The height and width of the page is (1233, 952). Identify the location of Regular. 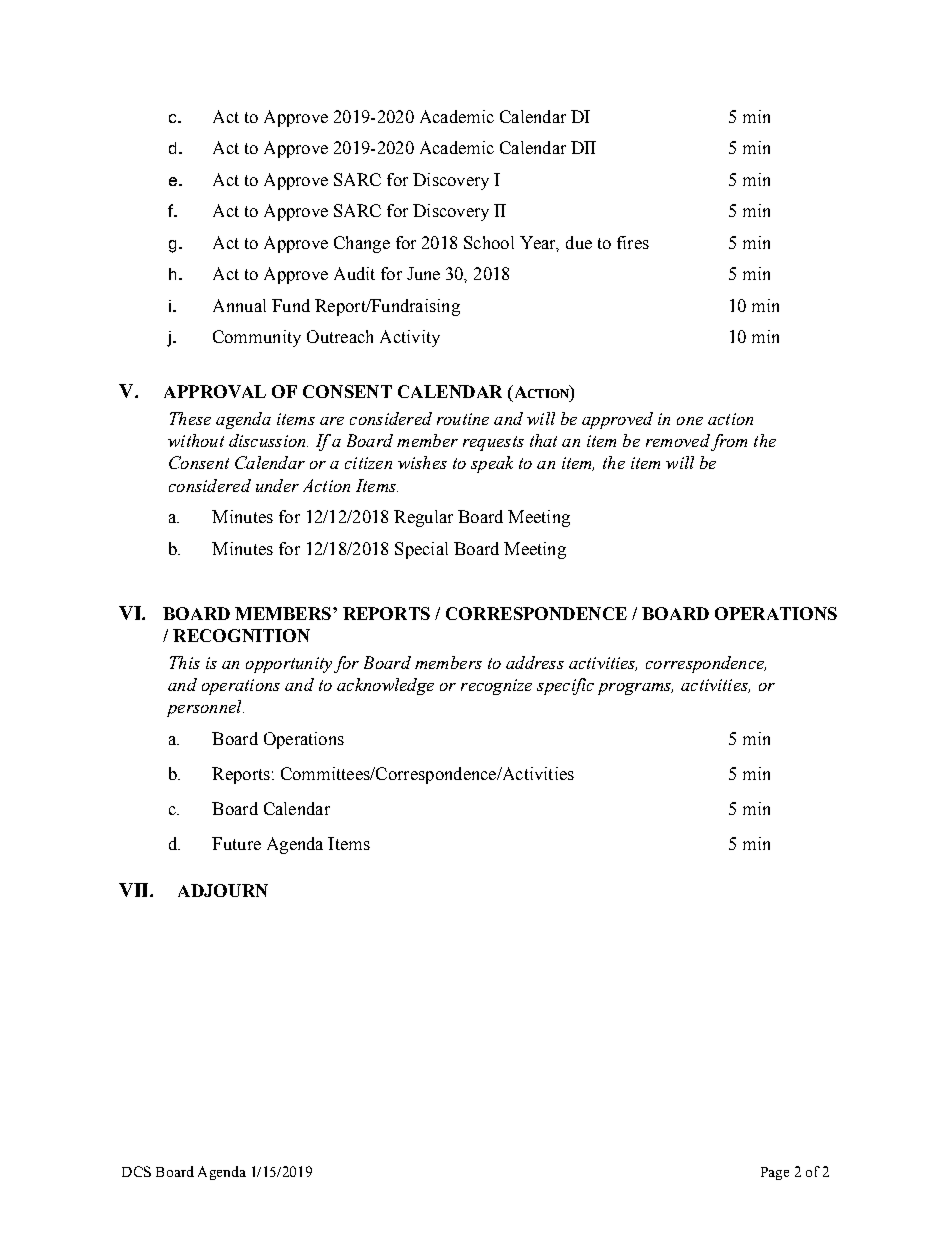
(423, 518).
